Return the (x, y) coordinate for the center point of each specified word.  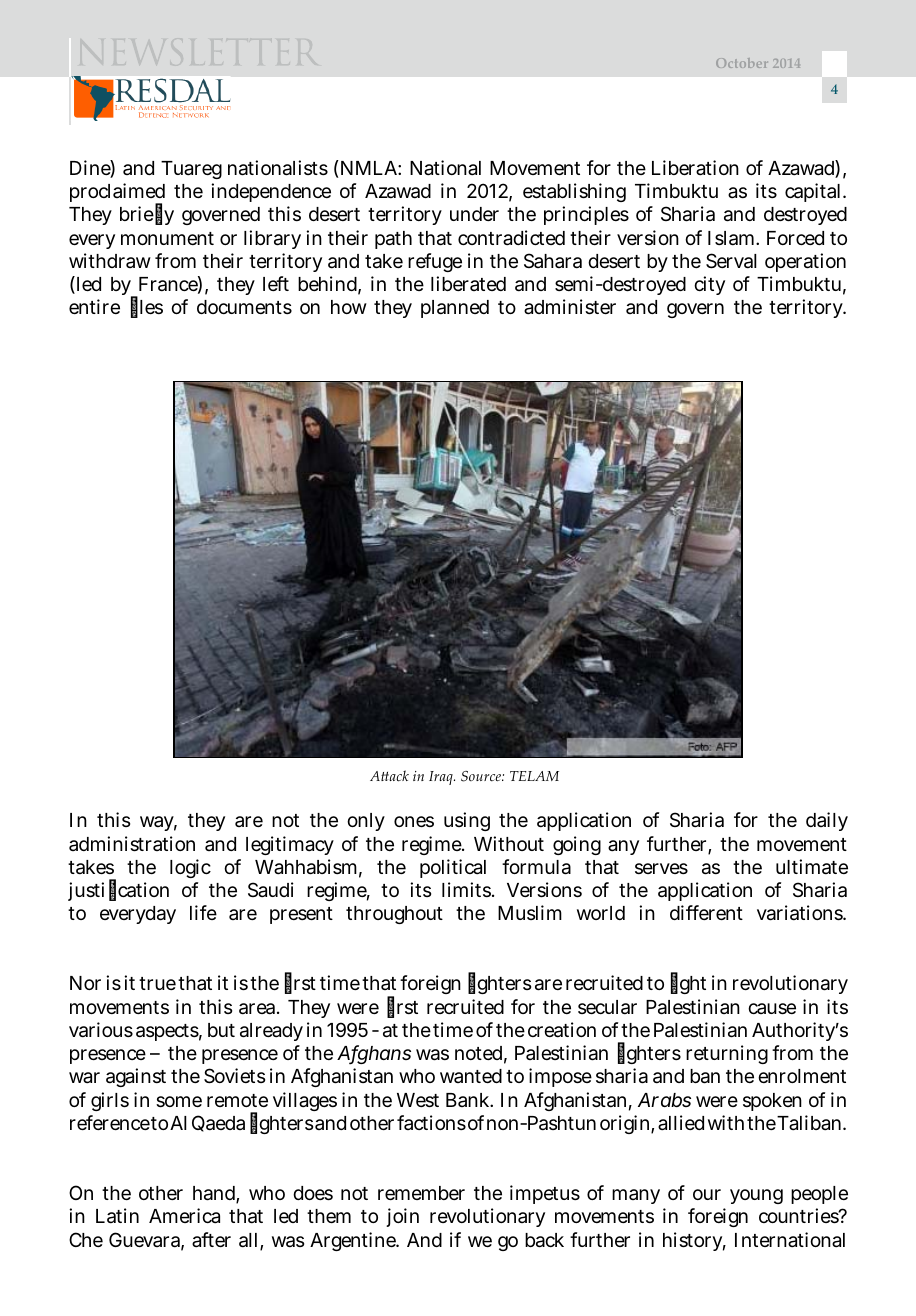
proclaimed (117, 194)
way (158, 823)
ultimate (812, 867)
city (709, 285)
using (467, 821)
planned (455, 309)
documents (244, 307)
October (742, 63)
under (474, 214)
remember (421, 1193)
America (184, 1216)
